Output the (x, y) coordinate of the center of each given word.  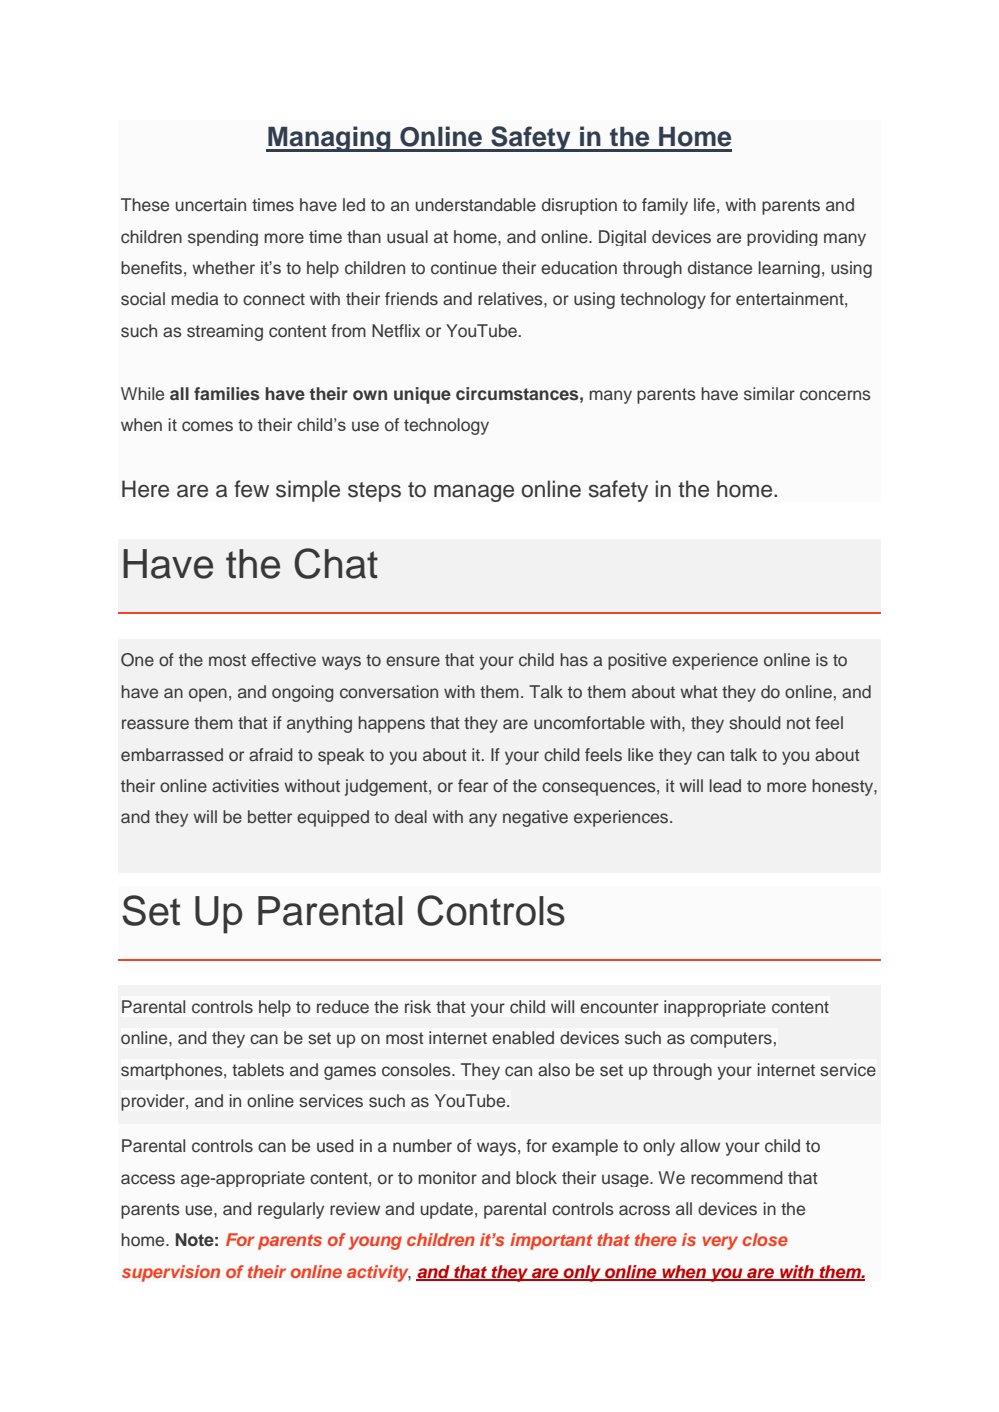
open (208, 695)
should (755, 723)
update (447, 1210)
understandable (476, 205)
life (704, 205)
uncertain (211, 205)
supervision (171, 1273)
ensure (413, 661)
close (765, 1239)
